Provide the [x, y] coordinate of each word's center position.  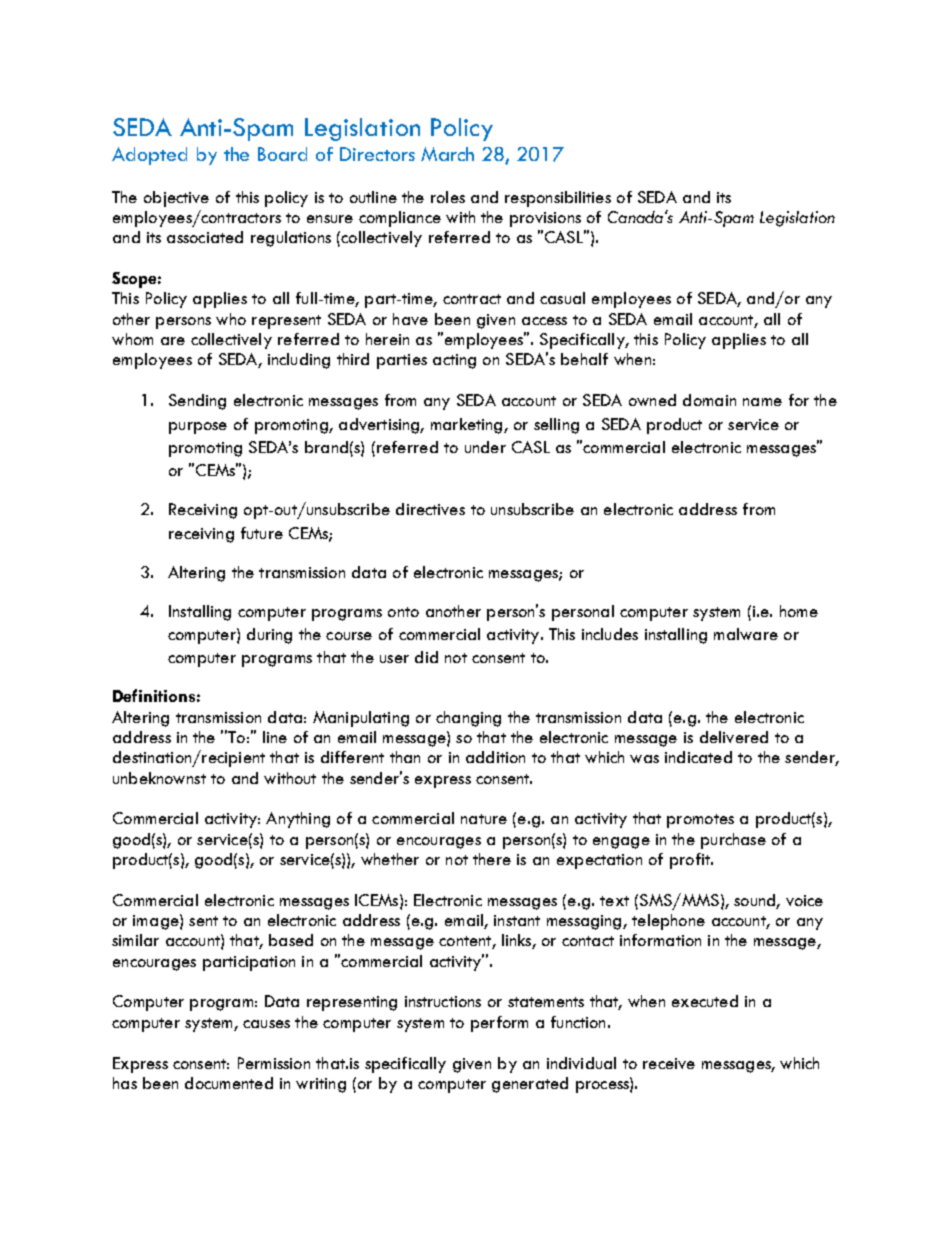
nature [484, 819]
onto [403, 612]
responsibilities [558, 199]
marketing [468, 426]
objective [176, 199]
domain [709, 400]
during [269, 636]
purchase [733, 841]
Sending [197, 402]
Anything [298, 820]
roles [448, 197]
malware [746, 634]
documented [229, 1083]
